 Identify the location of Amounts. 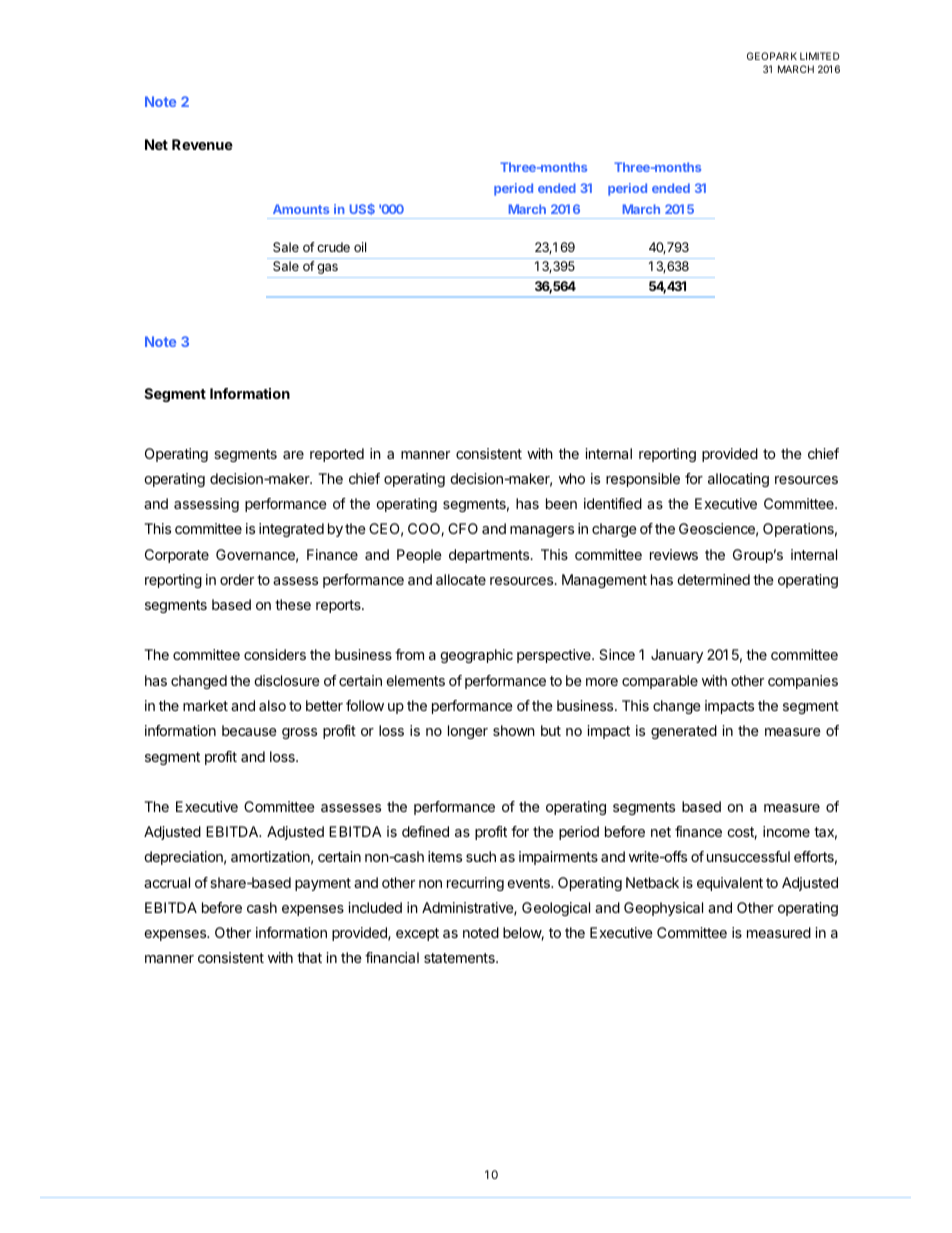
(301, 209).
